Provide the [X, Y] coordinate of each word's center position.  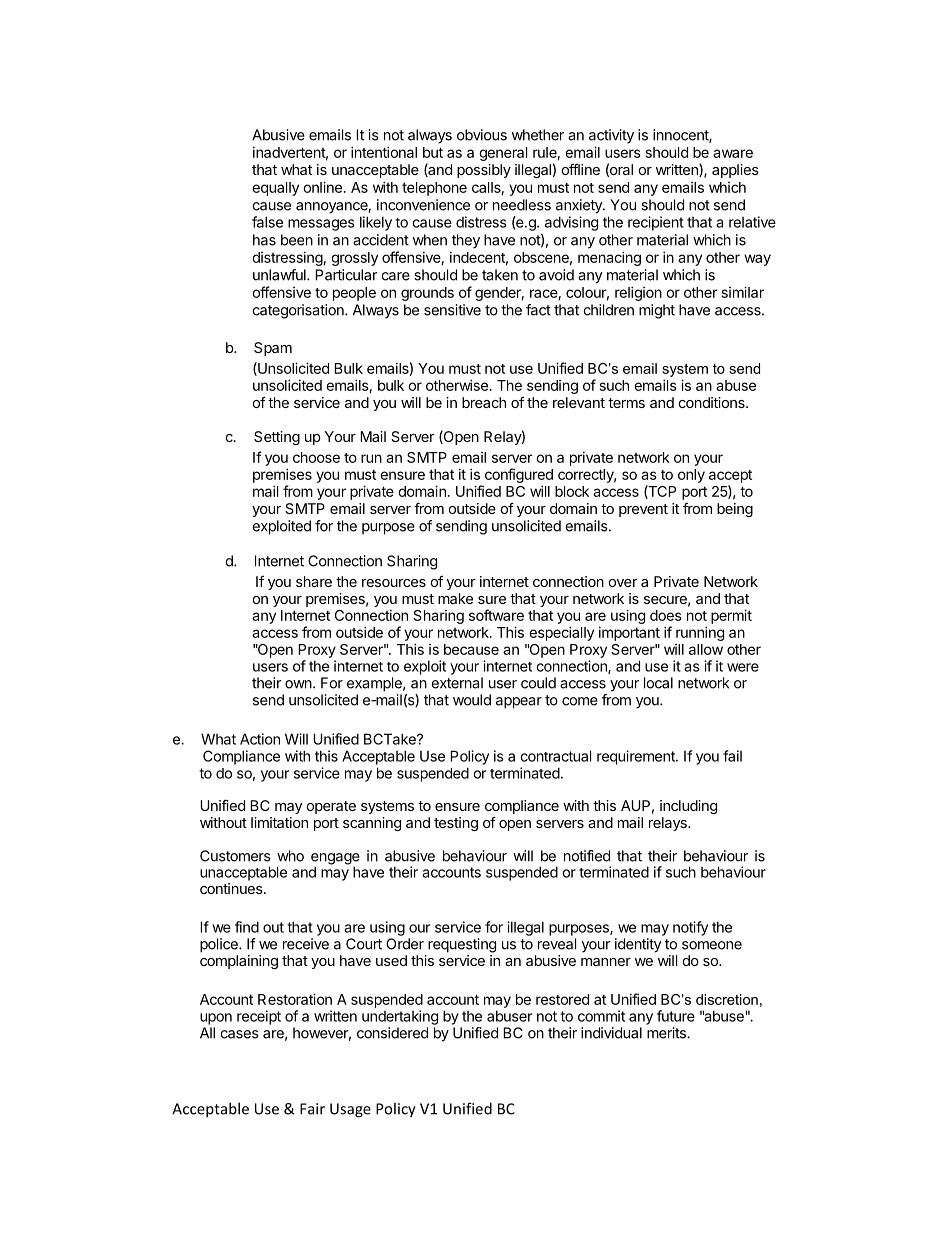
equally [275, 189]
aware [733, 153]
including [688, 807]
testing [456, 824]
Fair [312, 1109]
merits [667, 1033]
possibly [484, 171]
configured [519, 477]
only [691, 476]
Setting [277, 438]
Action [260, 739]
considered [392, 1033]
